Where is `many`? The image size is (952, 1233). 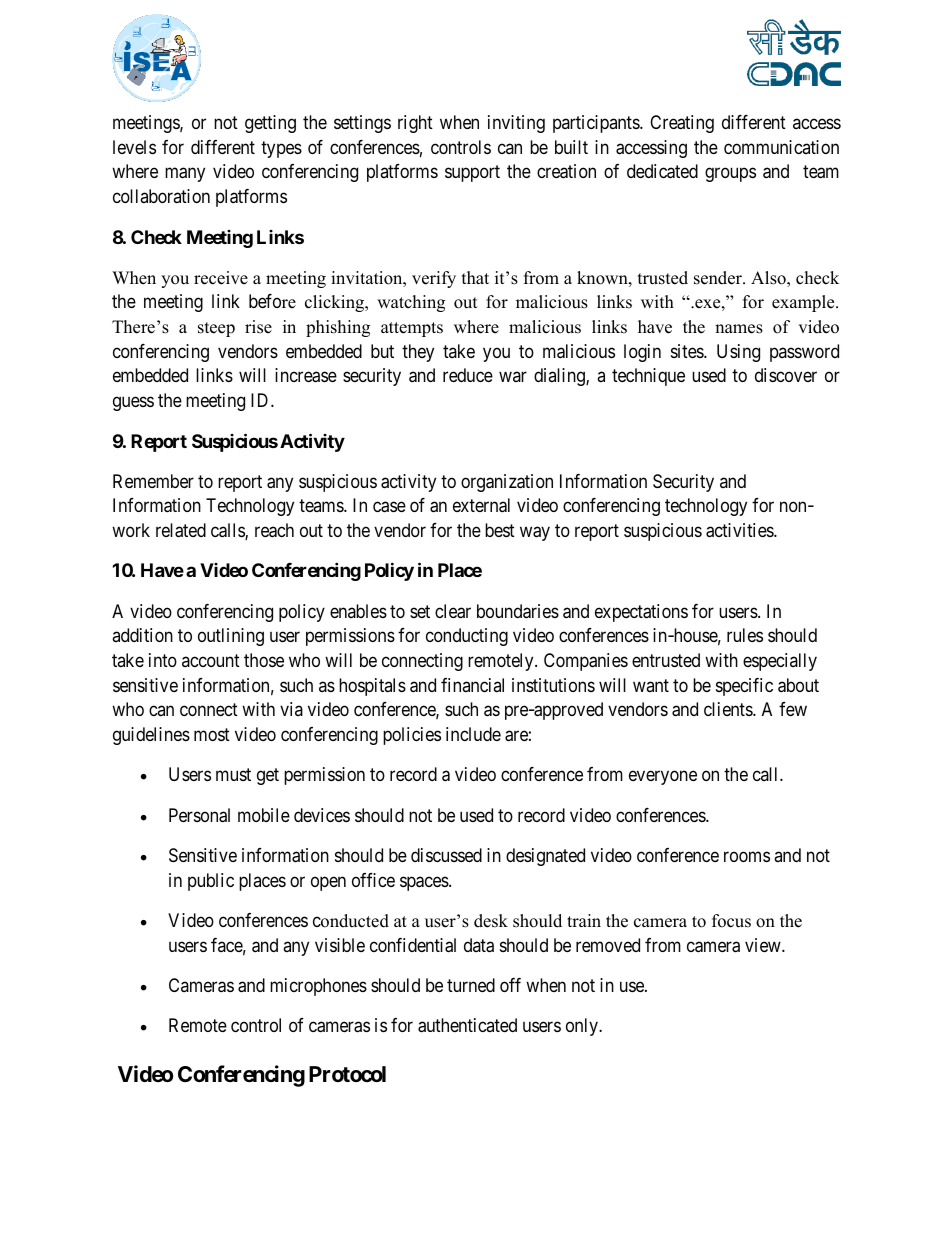 many is located at coordinates (185, 175).
